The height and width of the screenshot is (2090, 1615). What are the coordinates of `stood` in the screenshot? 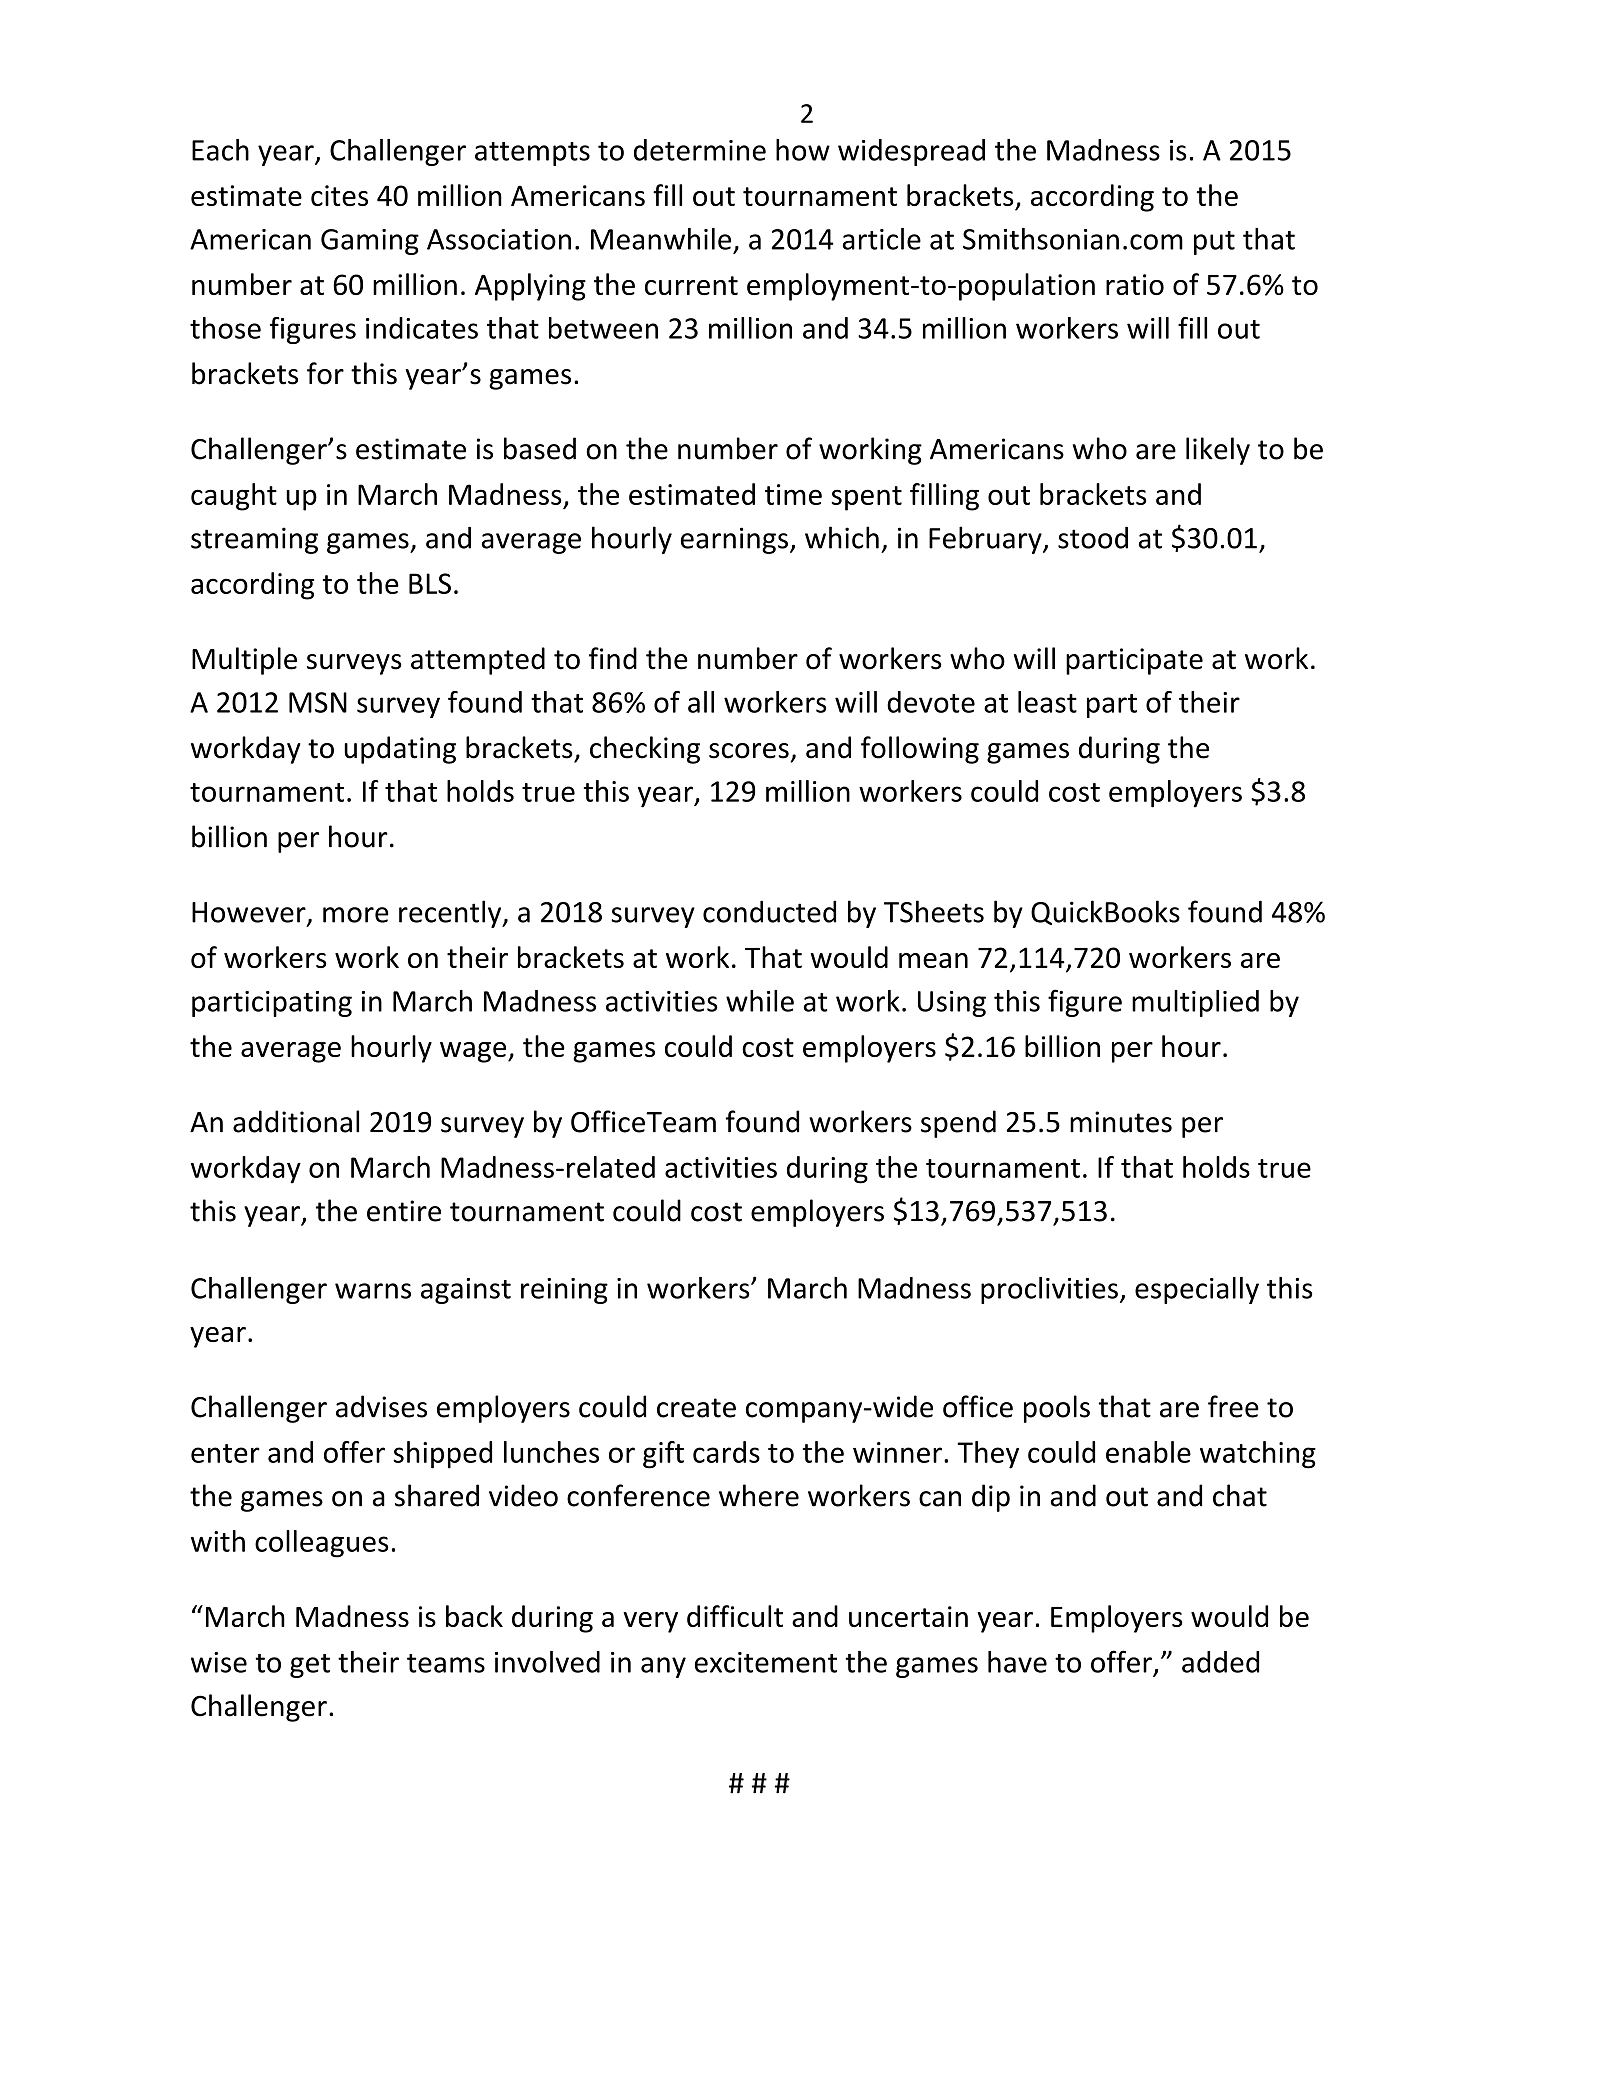 It's located at (1093, 537).
